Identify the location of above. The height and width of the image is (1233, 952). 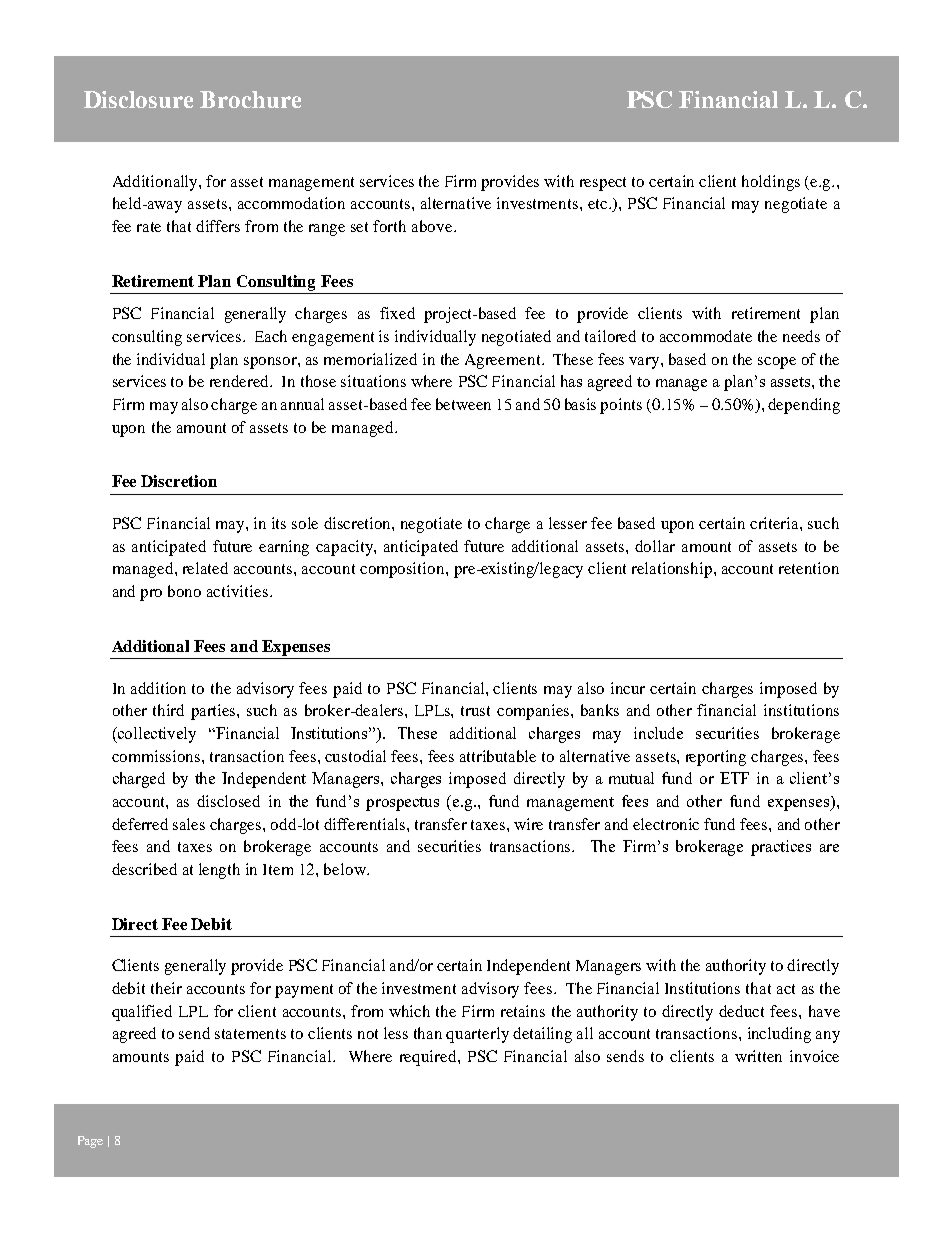
(433, 226).
